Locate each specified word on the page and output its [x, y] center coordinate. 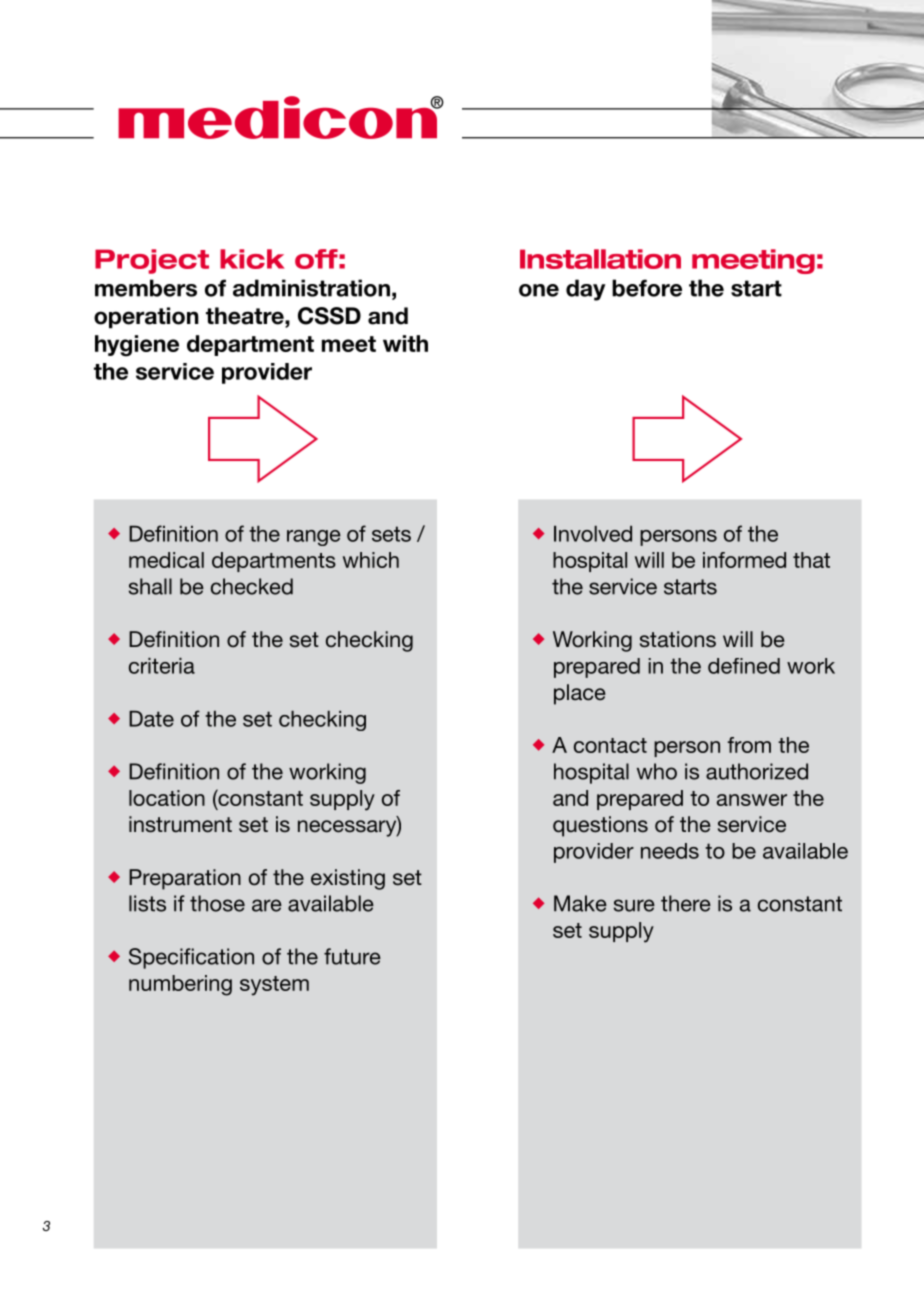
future [352, 956]
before [647, 288]
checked [252, 586]
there [686, 903]
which [371, 560]
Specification [191, 958]
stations [678, 639]
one [539, 290]
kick [252, 259]
